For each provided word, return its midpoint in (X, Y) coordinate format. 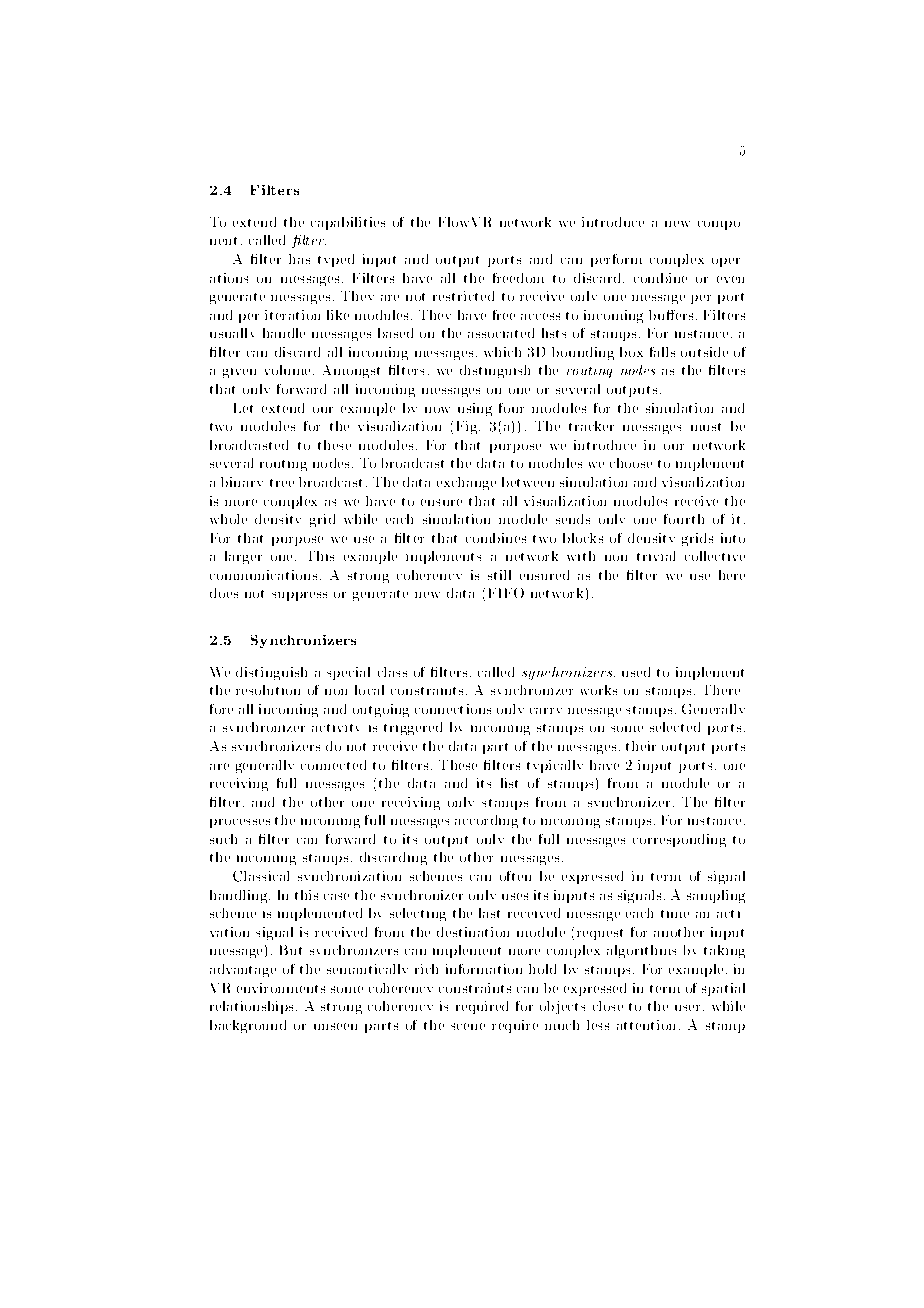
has (299, 259)
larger (243, 557)
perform (616, 260)
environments (281, 988)
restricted (463, 296)
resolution (268, 690)
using (475, 409)
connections (453, 709)
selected (675, 727)
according (486, 821)
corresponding (679, 840)
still (499, 575)
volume (289, 370)
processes (240, 823)
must (706, 427)
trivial (656, 556)
